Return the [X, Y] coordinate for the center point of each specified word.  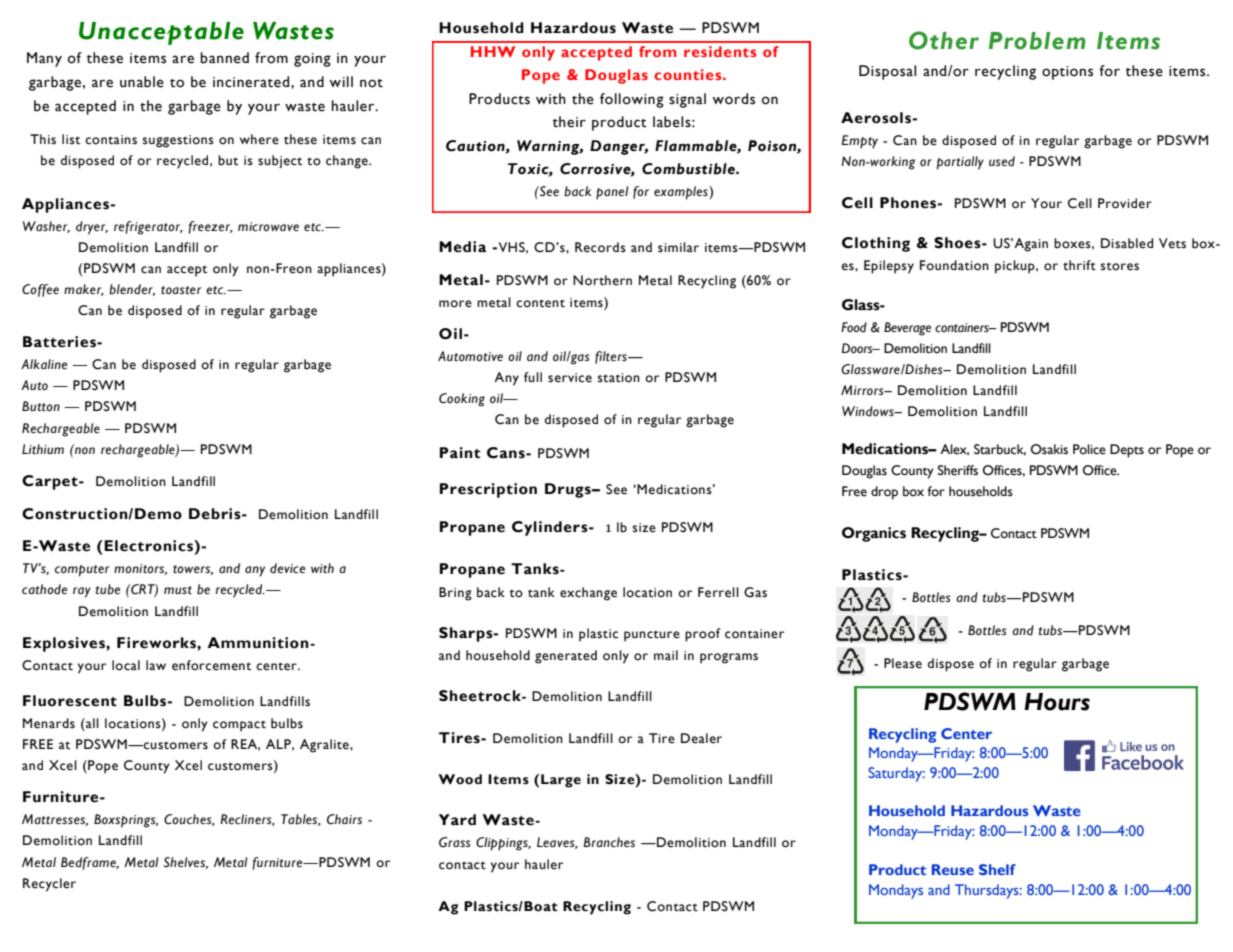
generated [566, 657]
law [156, 665]
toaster [181, 290]
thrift [1079, 265]
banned [224, 58]
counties [689, 74]
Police [1089, 449]
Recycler [49, 885]
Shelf [997, 869]
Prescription [488, 490]
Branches [609, 842]
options [1067, 73]
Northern [602, 280]
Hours [1057, 702]
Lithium [43, 449]
